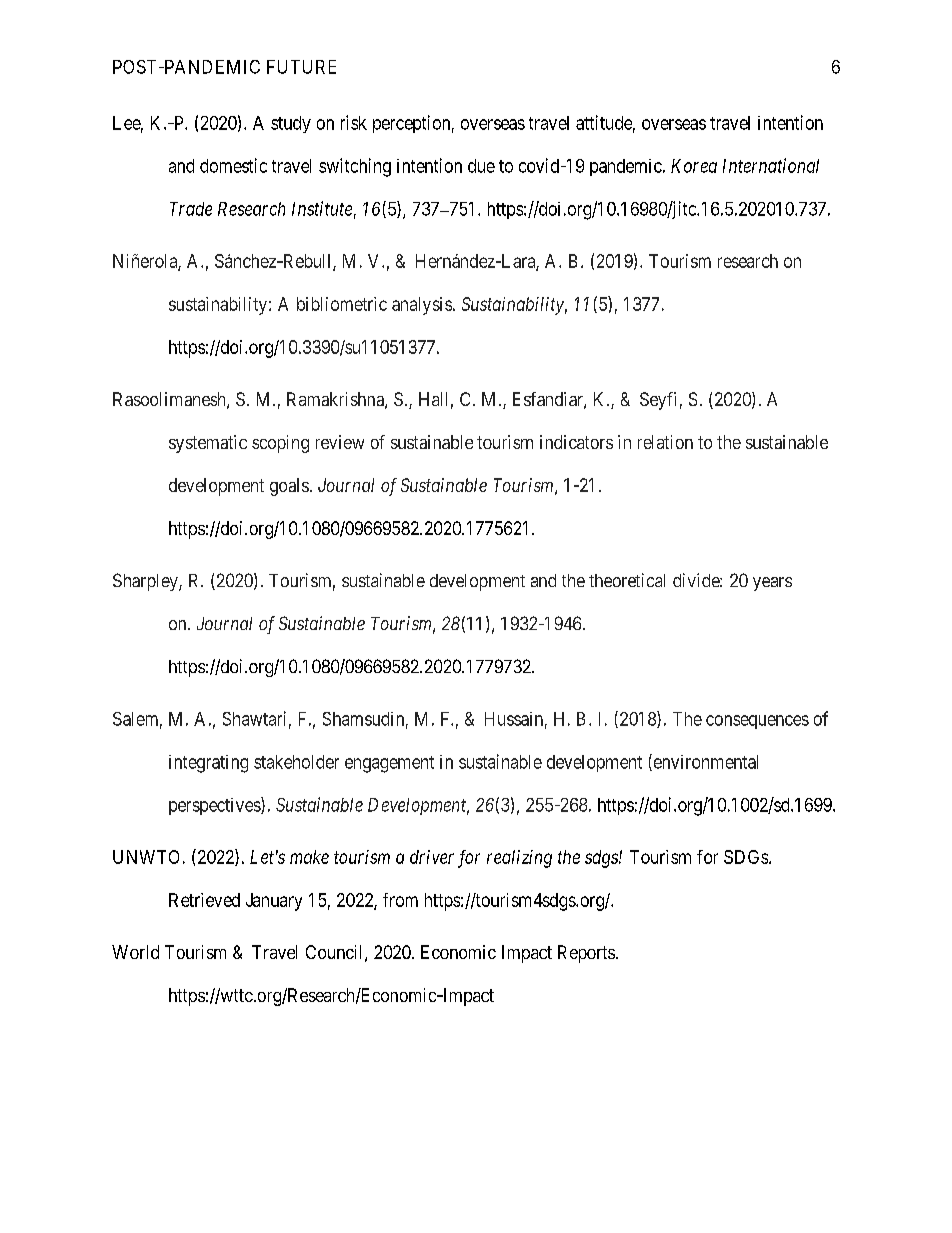  What do you see at coordinates (694, 166) in the screenshot?
I see `Korea` at bounding box center [694, 166].
